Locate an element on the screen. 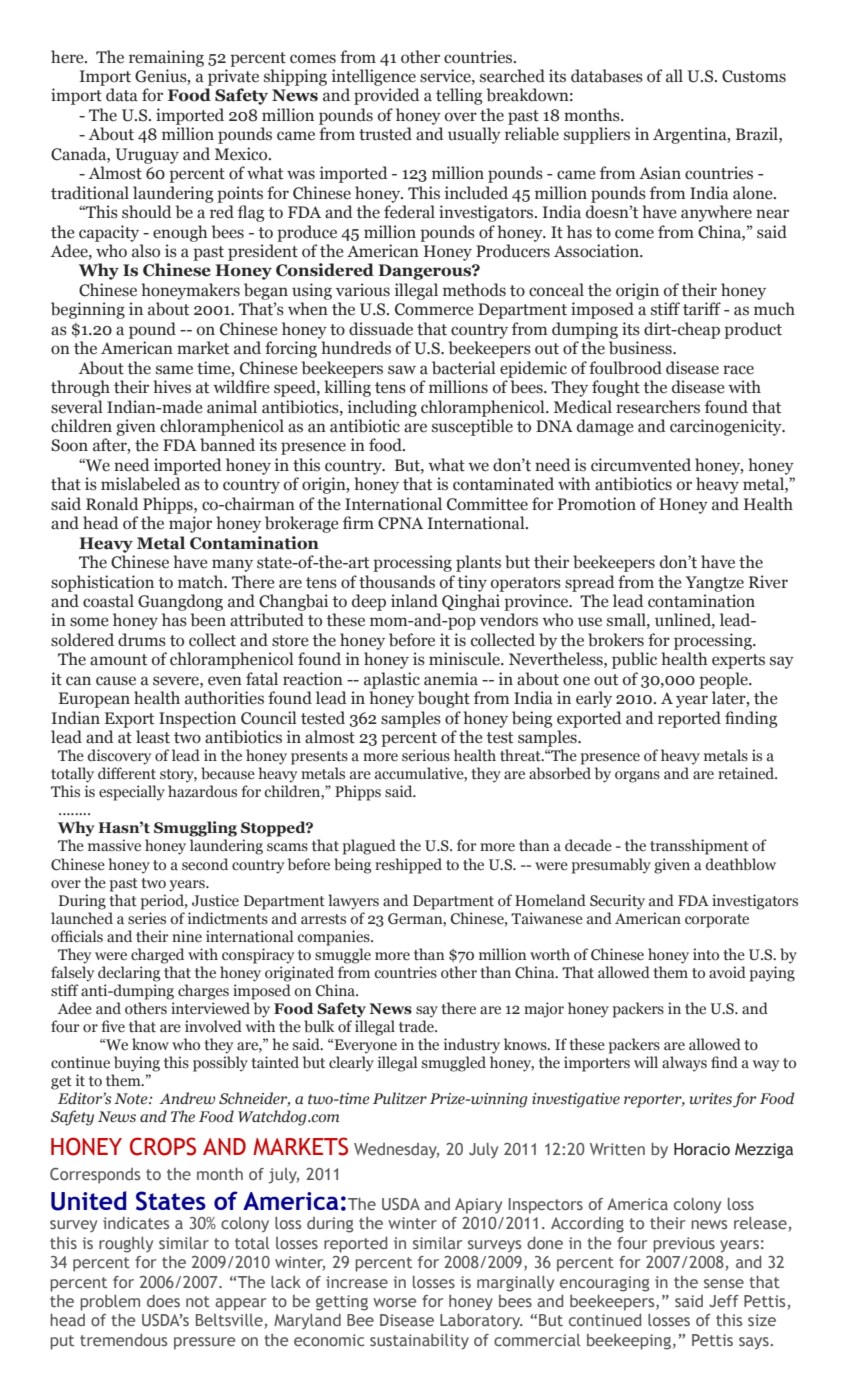 The width and height of the screenshot is (849, 1400). declaring is located at coordinates (129, 974).
